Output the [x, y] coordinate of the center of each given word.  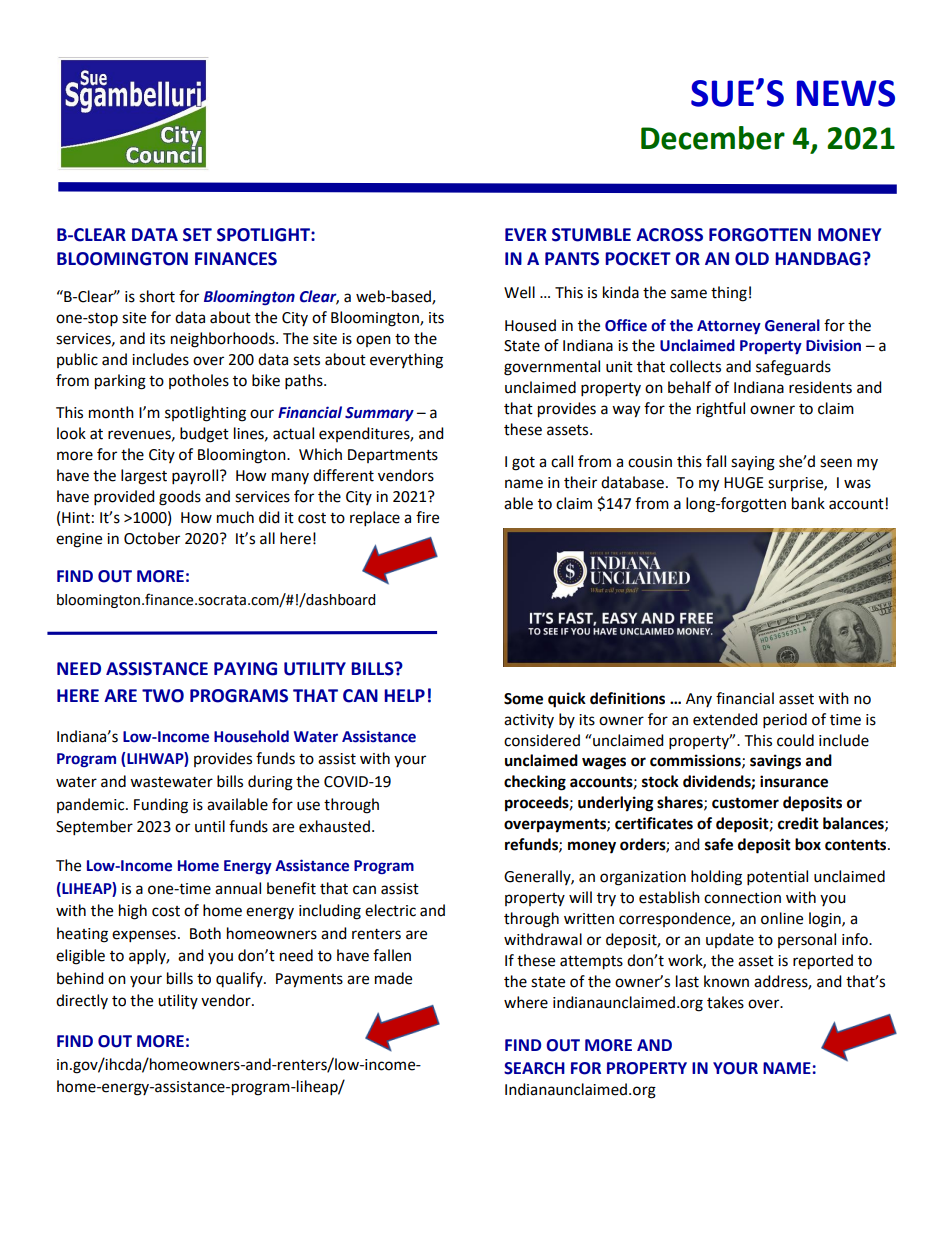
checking [535, 783]
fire [427, 517]
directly [82, 1001]
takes [725, 1002]
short [157, 296]
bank [808, 503]
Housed [530, 325]
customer [745, 803]
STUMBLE [591, 235]
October [152, 538]
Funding [161, 806]
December [713, 138]
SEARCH [534, 1068]
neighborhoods [224, 340]
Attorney [729, 327]
